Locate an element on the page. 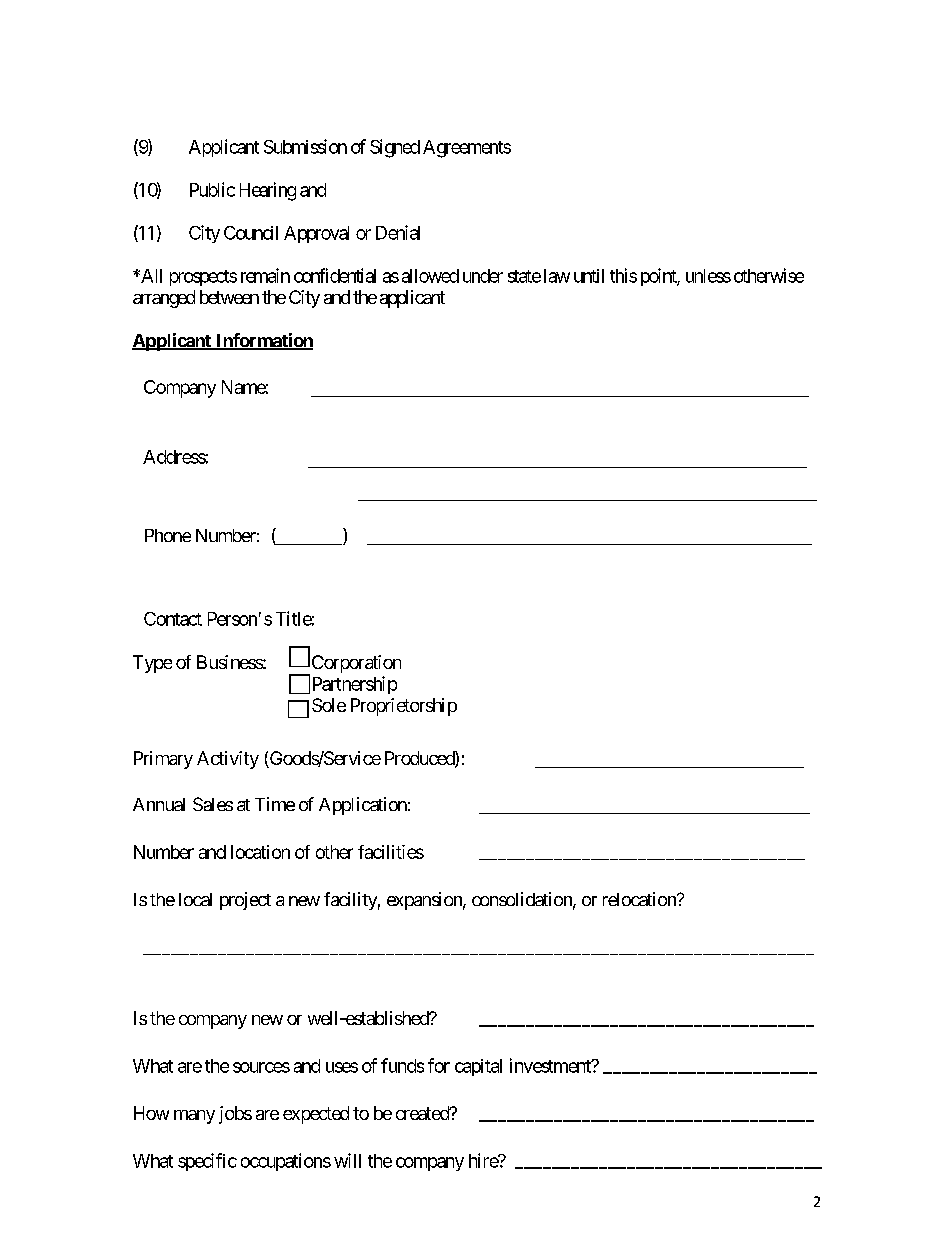 The image size is (952, 1233). law is located at coordinates (557, 276).
